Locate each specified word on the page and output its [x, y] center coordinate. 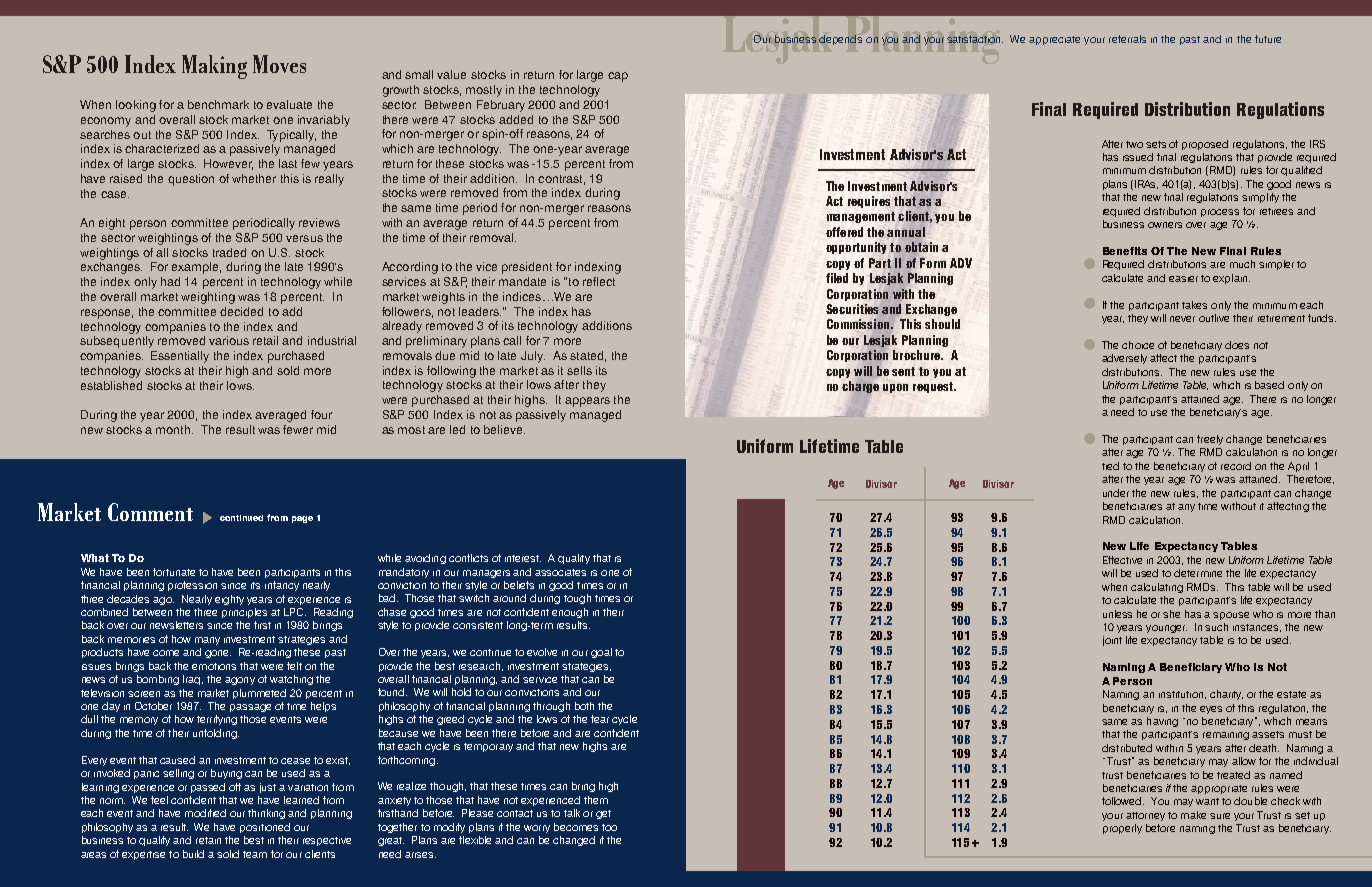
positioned [265, 828]
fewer [298, 429]
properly [1122, 829]
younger [1166, 629]
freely [1210, 440]
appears [587, 402]
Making [214, 67]
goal [601, 653]
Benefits [1125, 251]
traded [229, 252]
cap [618, 77]
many [207, 641]
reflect [599, 281]
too [609, 827]
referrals [1127, 39]
